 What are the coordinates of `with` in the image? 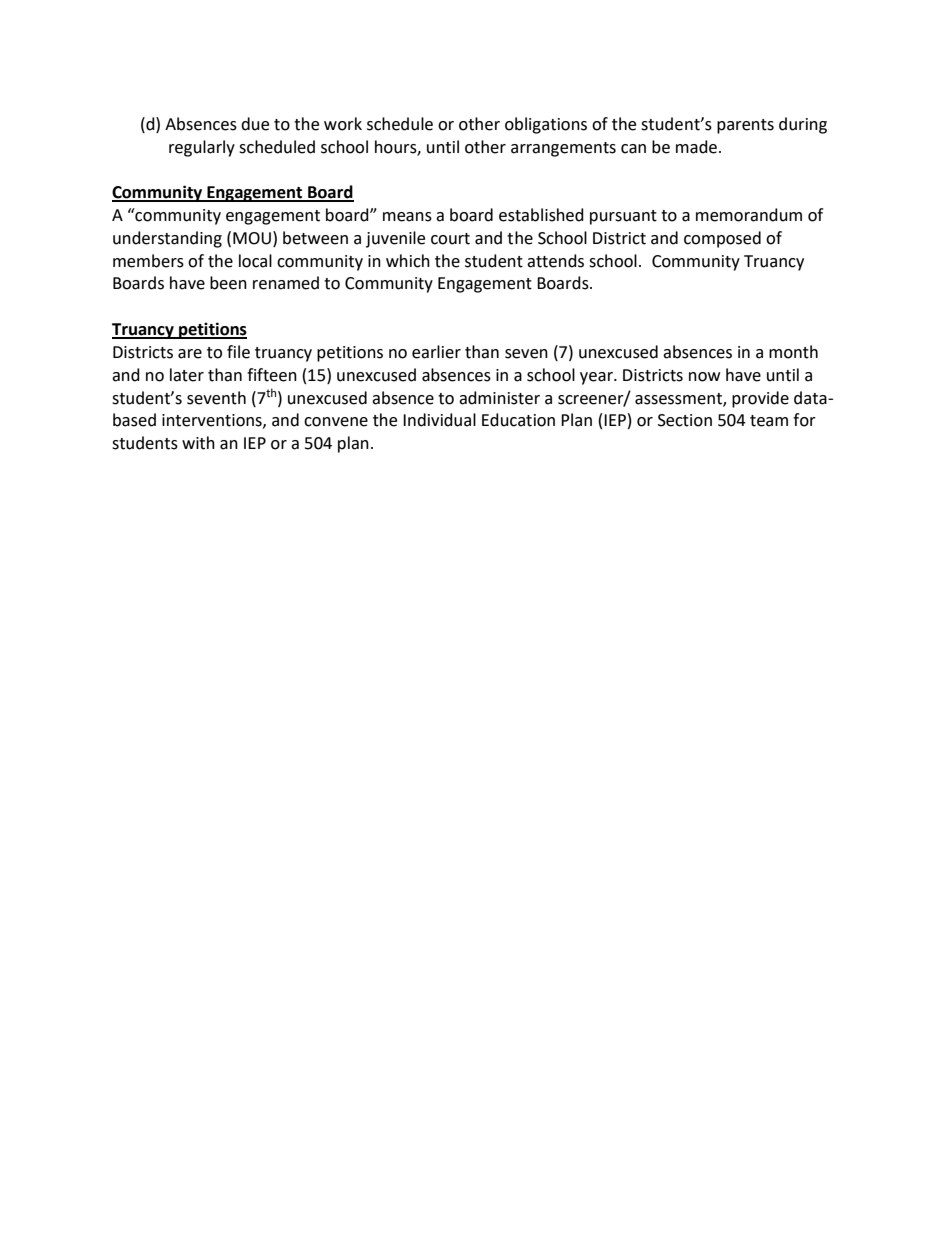 It's located at (198, 443).
